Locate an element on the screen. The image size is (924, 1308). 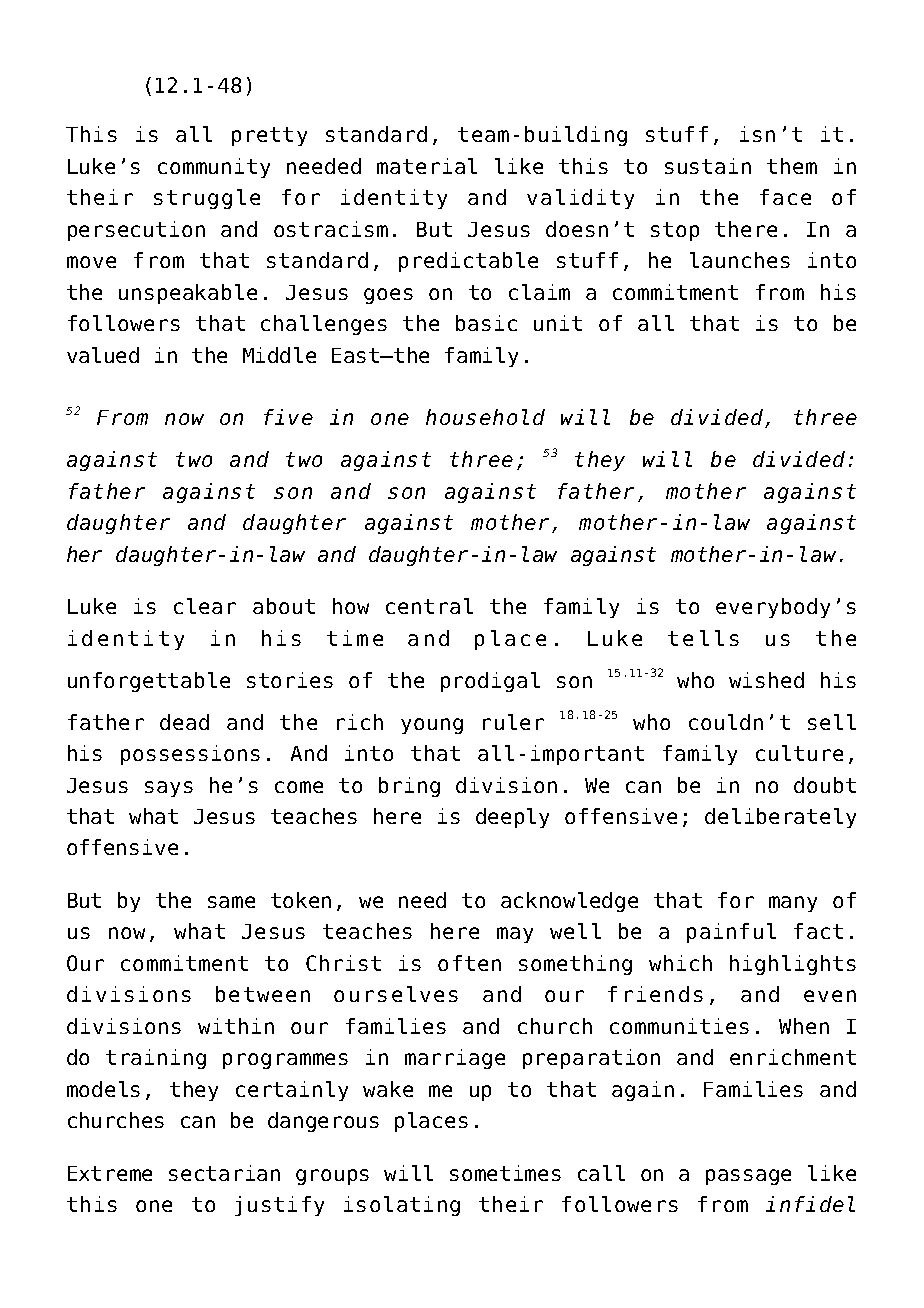
material is located at coordinates (427, 166).
